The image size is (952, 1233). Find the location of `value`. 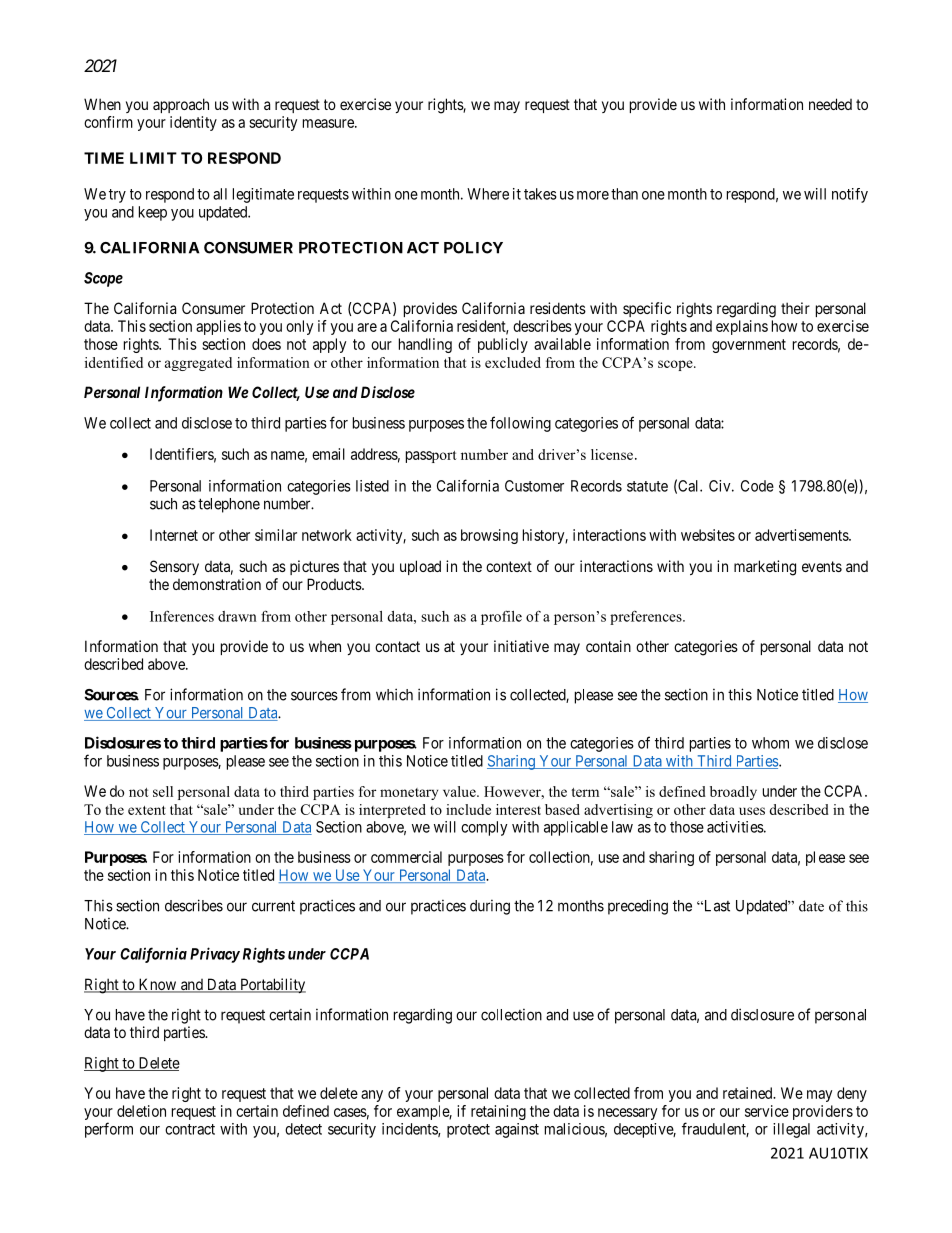

value is located at coordinates (460, 791).
